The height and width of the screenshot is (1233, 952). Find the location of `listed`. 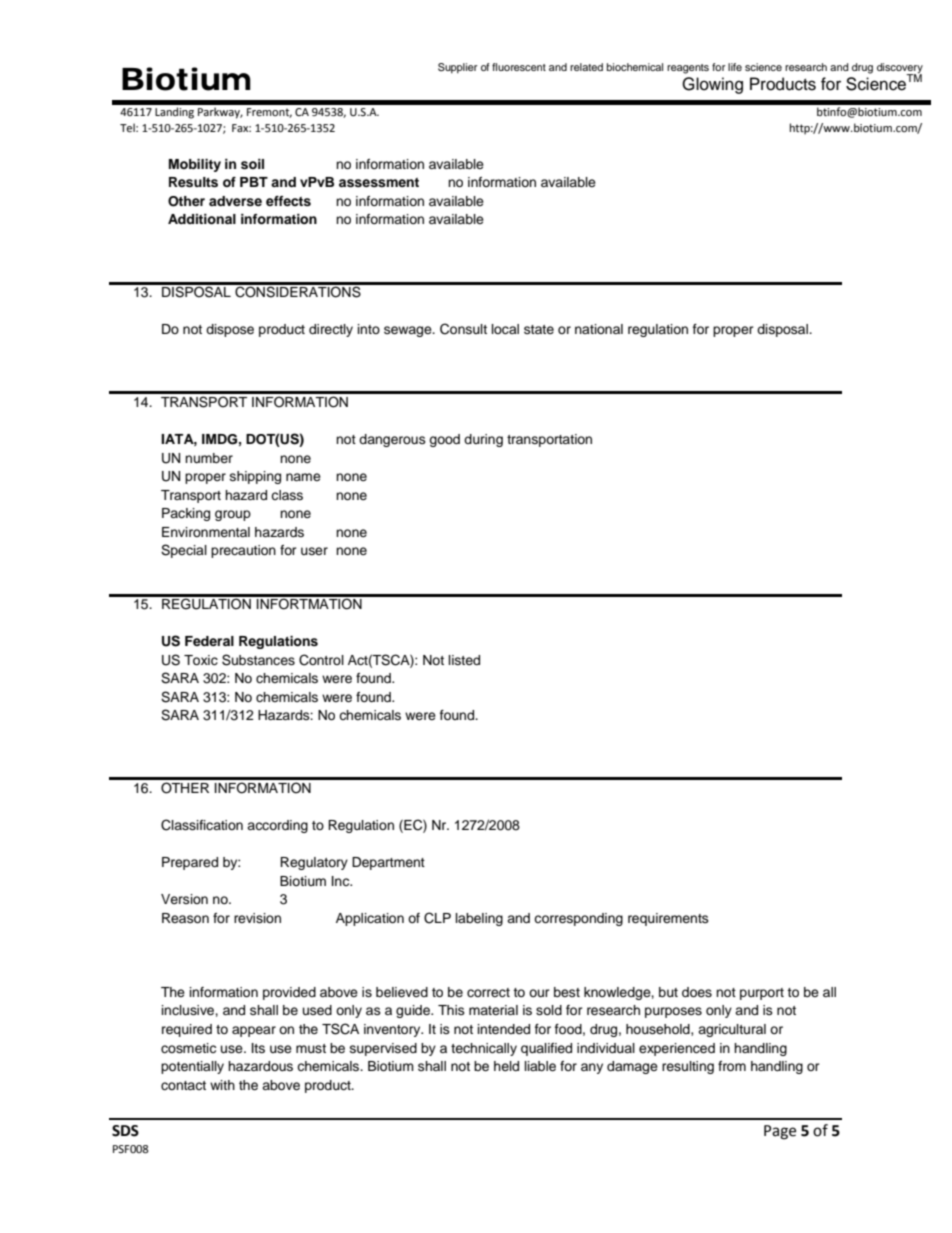

listed is located at coordinates (464, 660).
